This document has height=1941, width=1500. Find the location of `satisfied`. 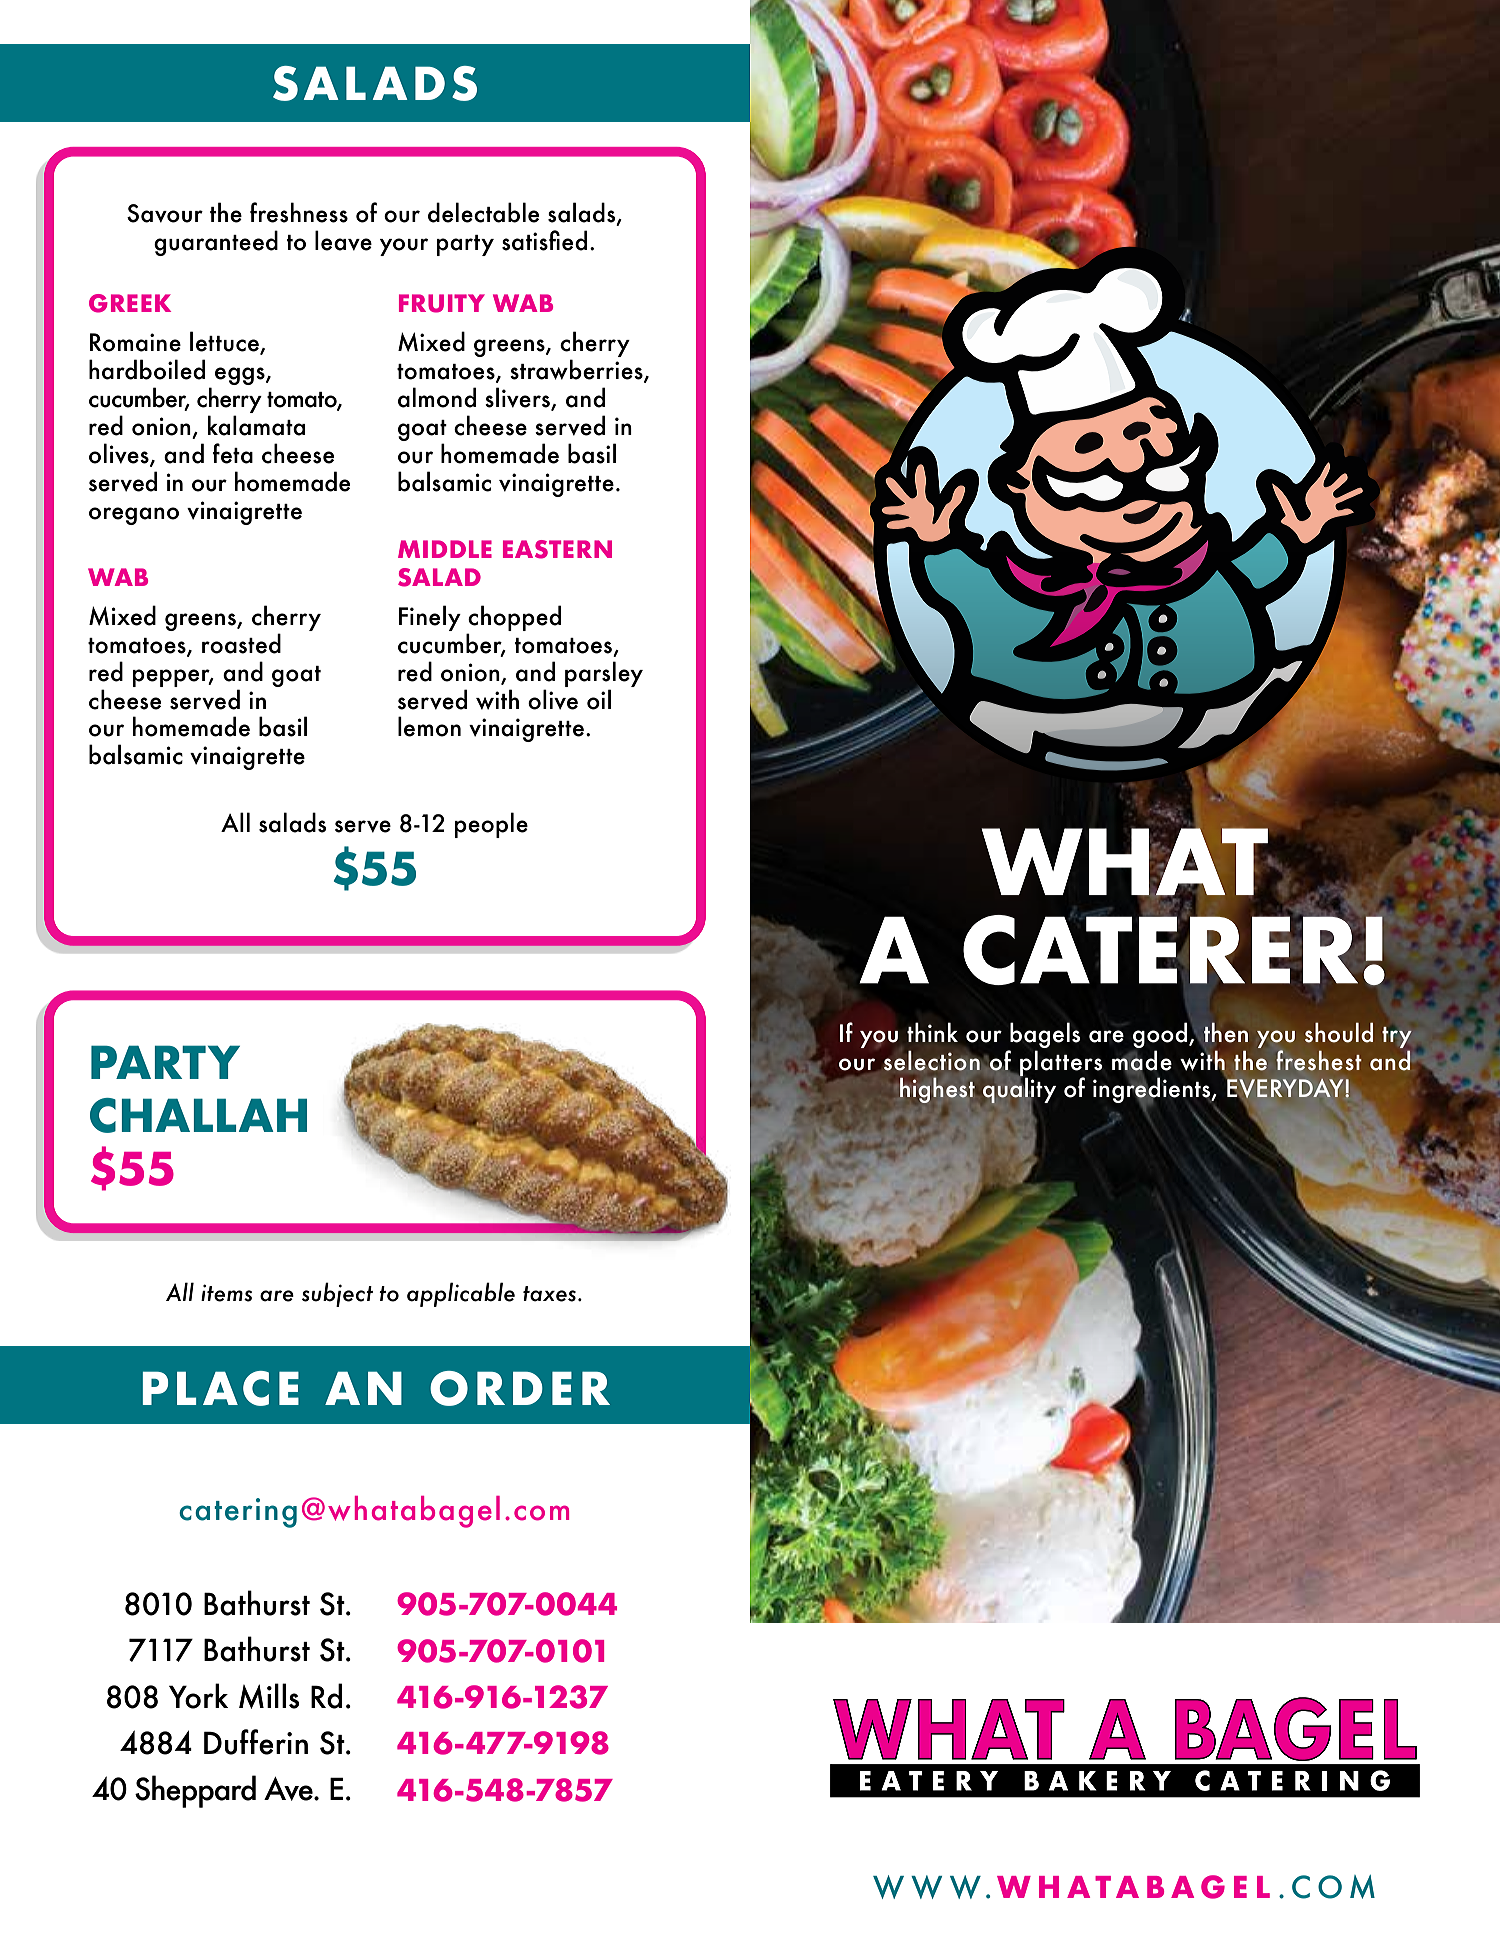

satisfied is located at coordinates (544, 240).
